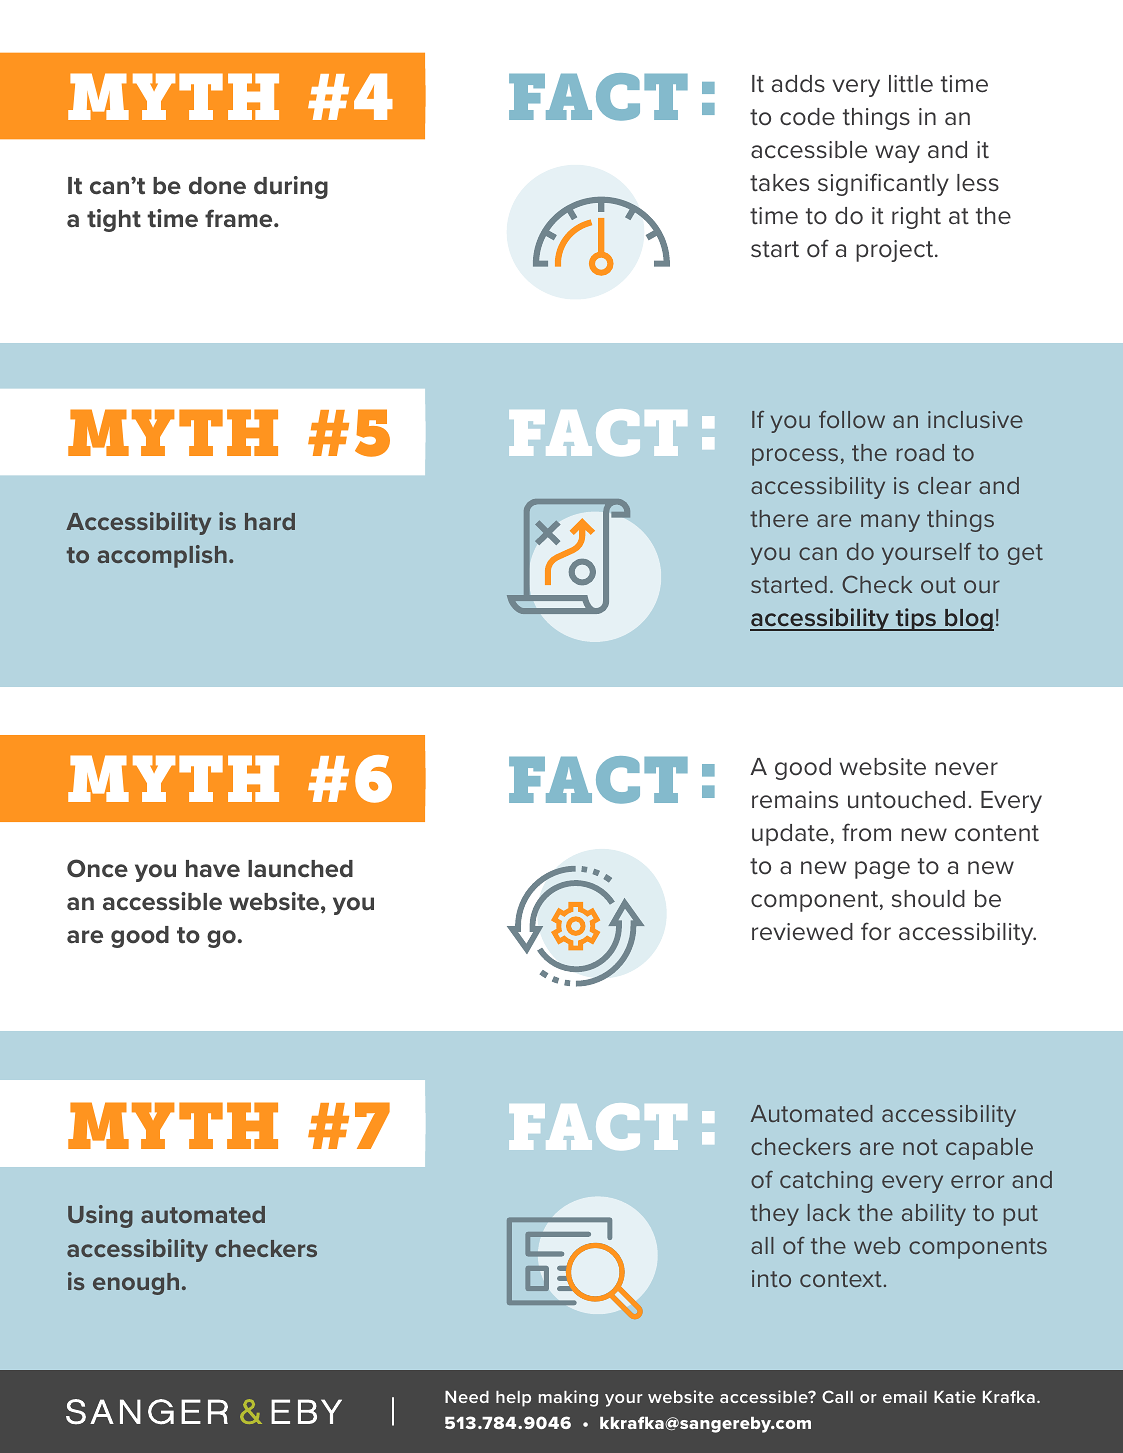 Image resolution: width=1123 pixels, height=1453 pixels. Describe the element at coordinates (568, 1398) in the page. I see `making` at that location.
